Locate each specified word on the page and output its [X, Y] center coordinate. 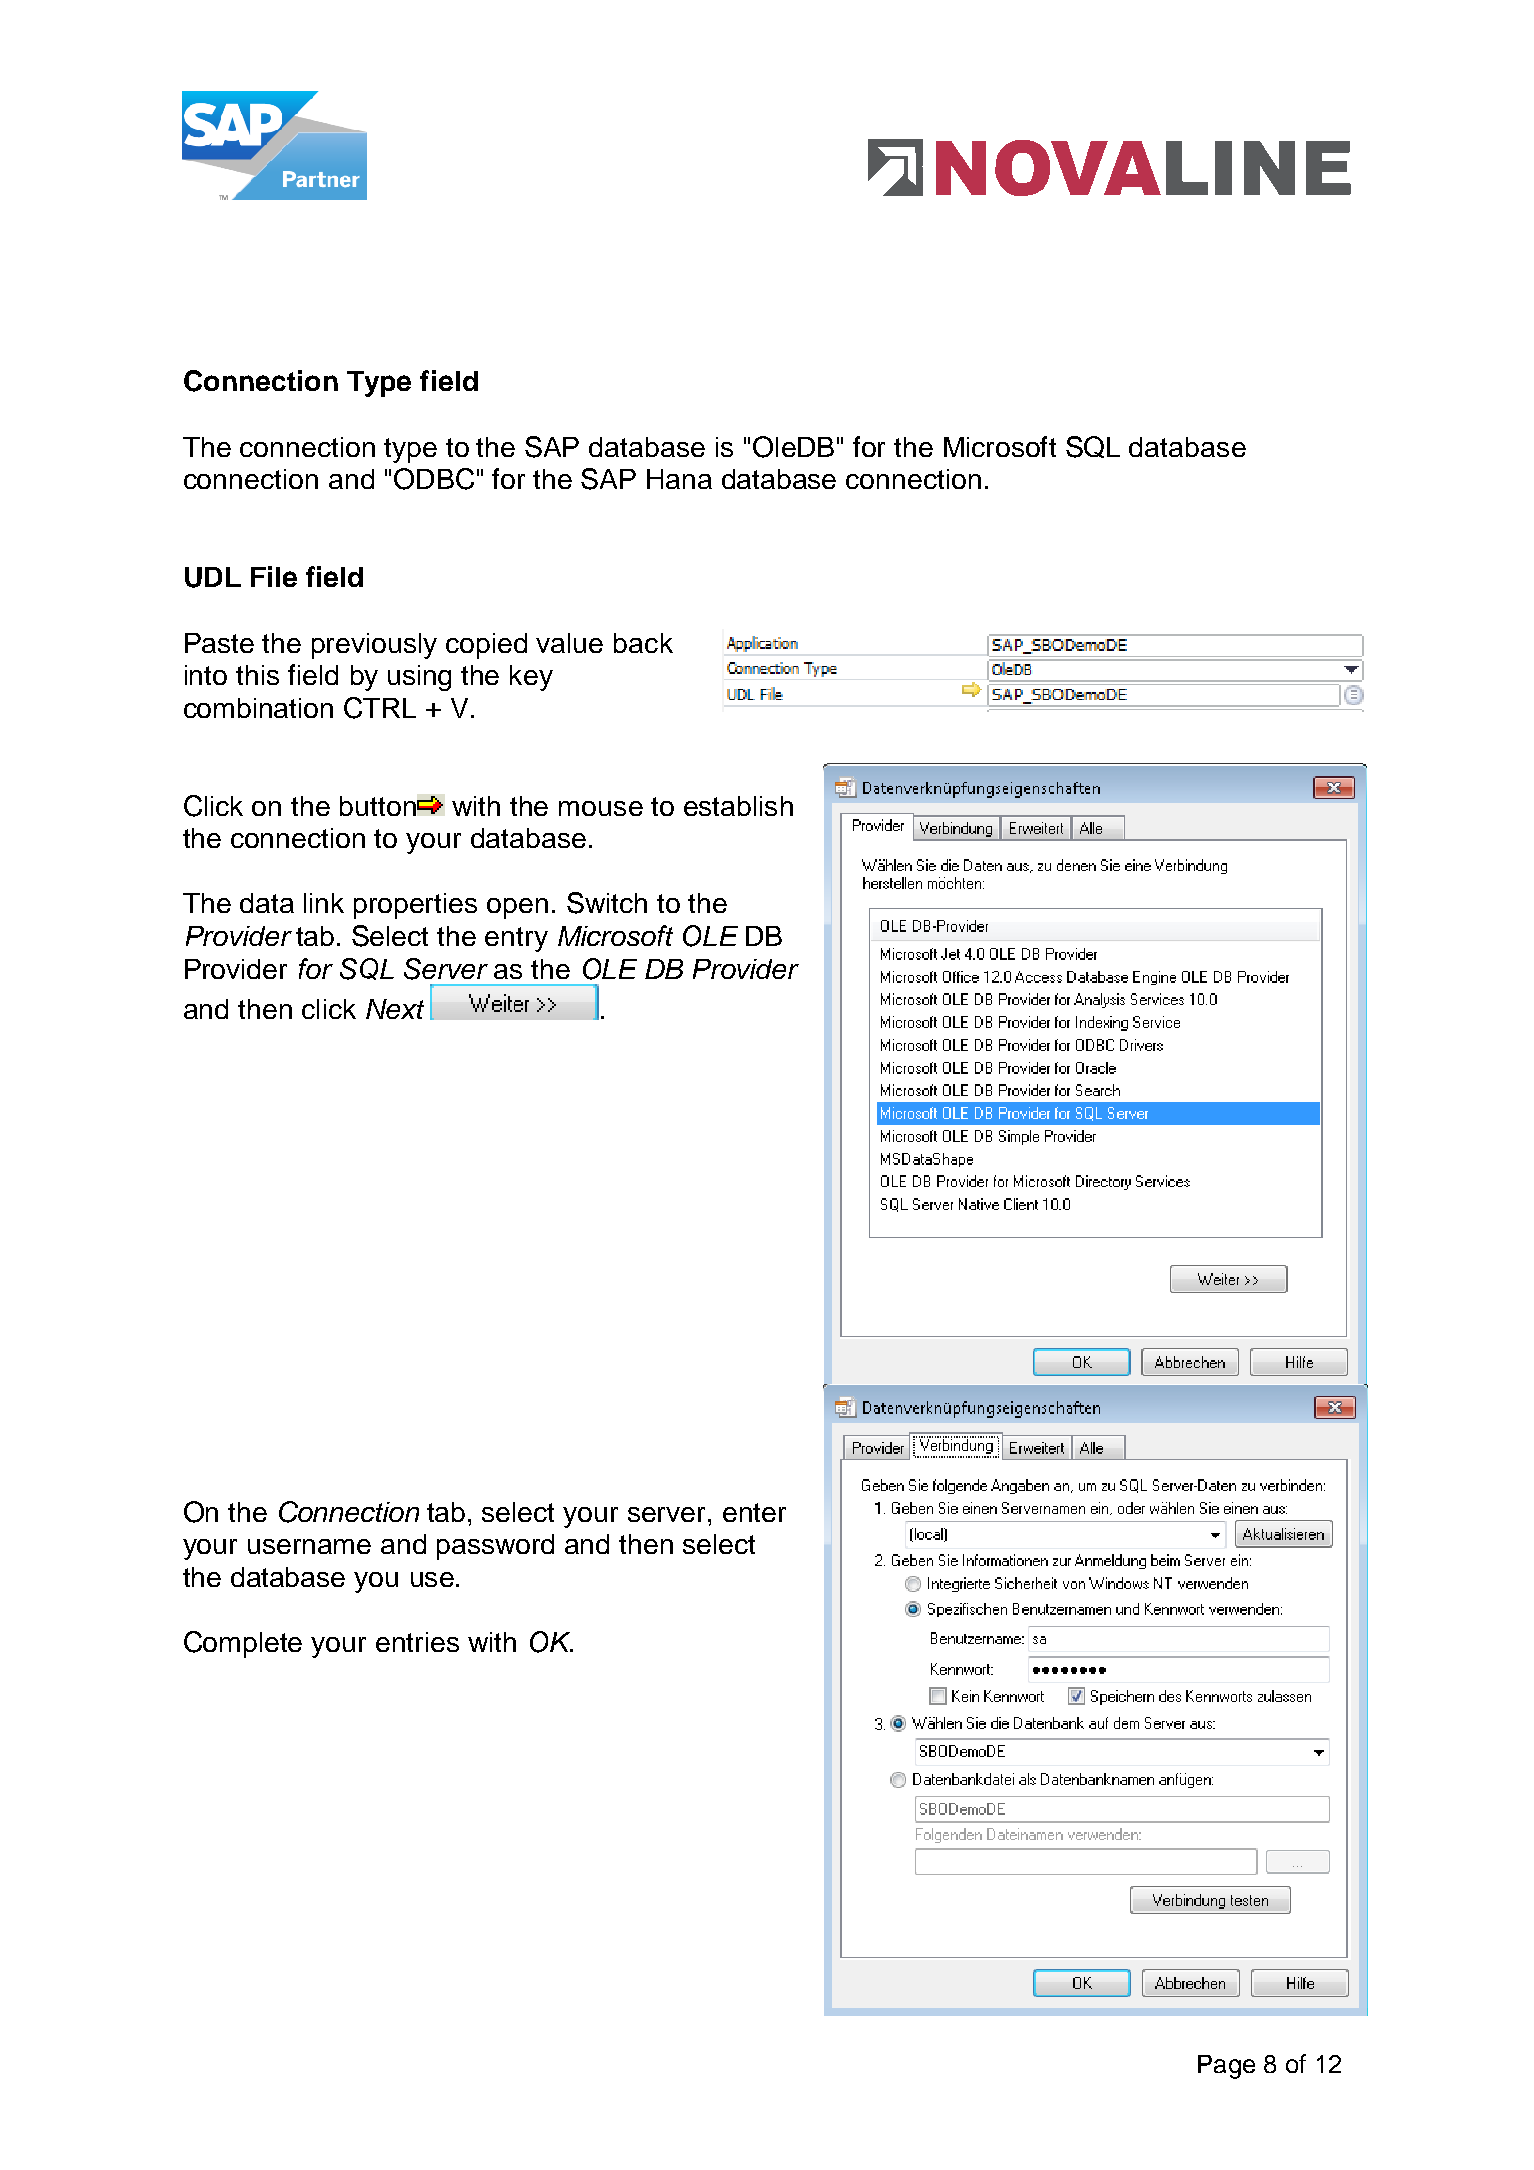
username [309, 1546]
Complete [243, 1644]
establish [738, 806]
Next [395, 1009]
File [274, 576]
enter [754, 1512]
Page [1226, 2067]
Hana [679, 479]
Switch [607, 903]
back [643, 643]
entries [417, 1642]
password [495, 1547]
